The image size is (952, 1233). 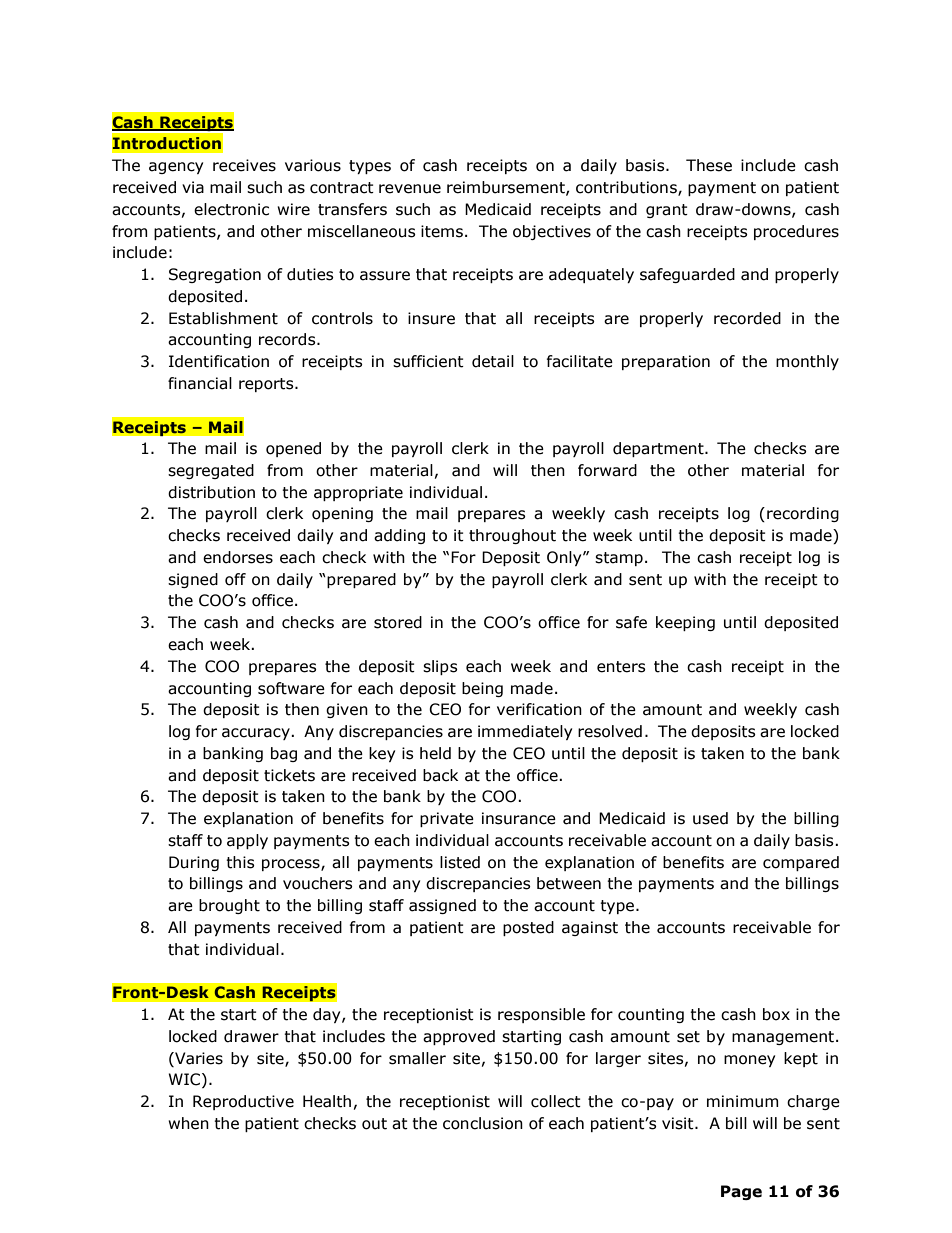 I want to click on detail, so click(x=493, y=361).
